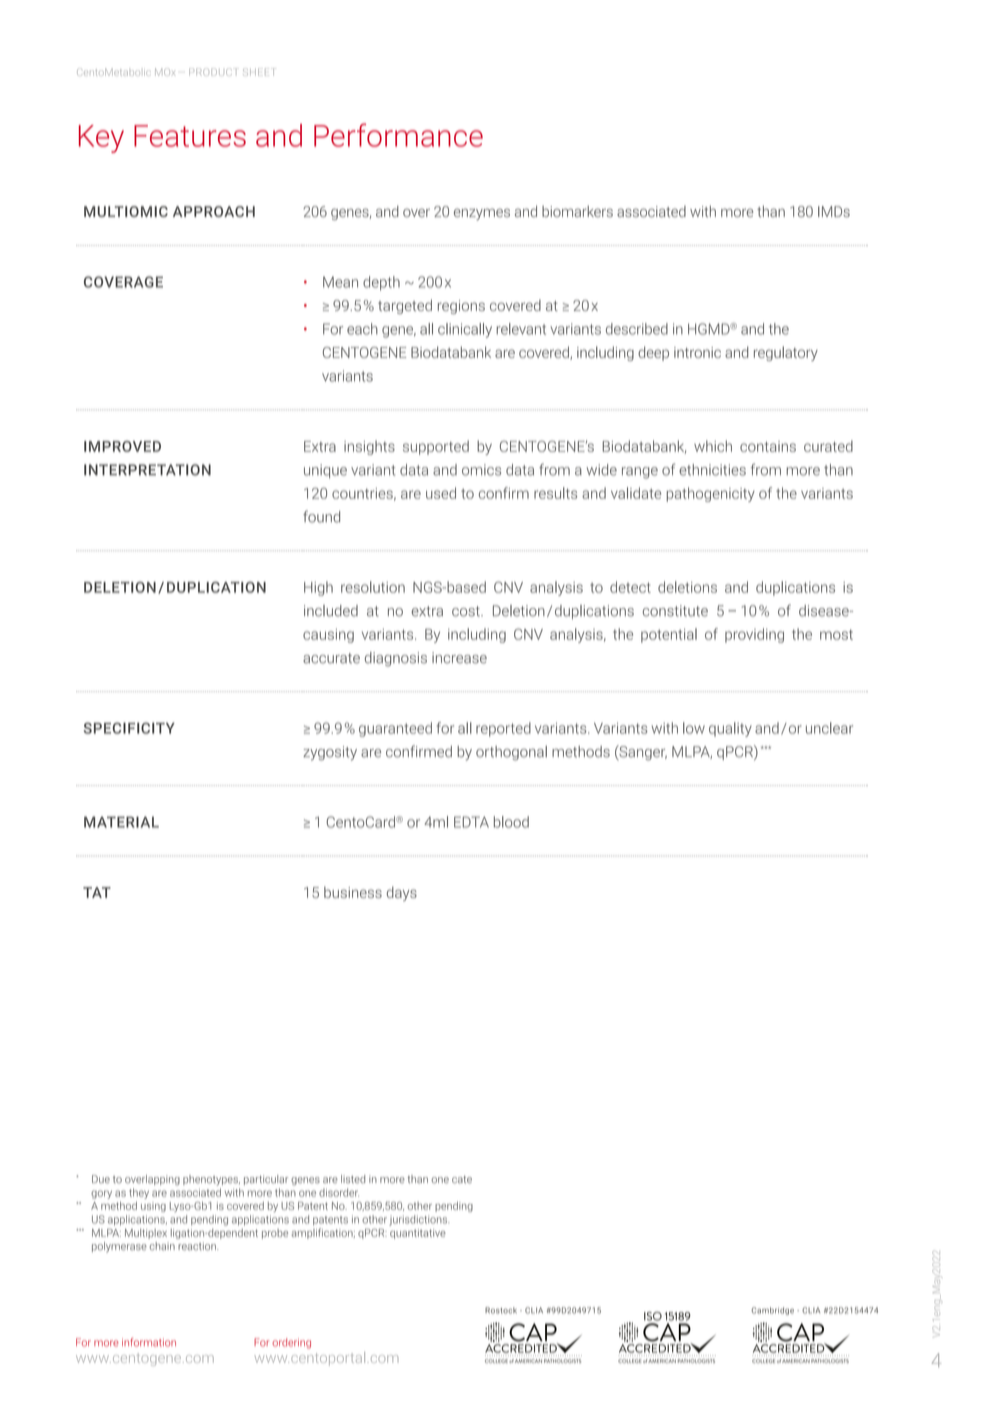  I want to click on quality, so click(730, 729).
